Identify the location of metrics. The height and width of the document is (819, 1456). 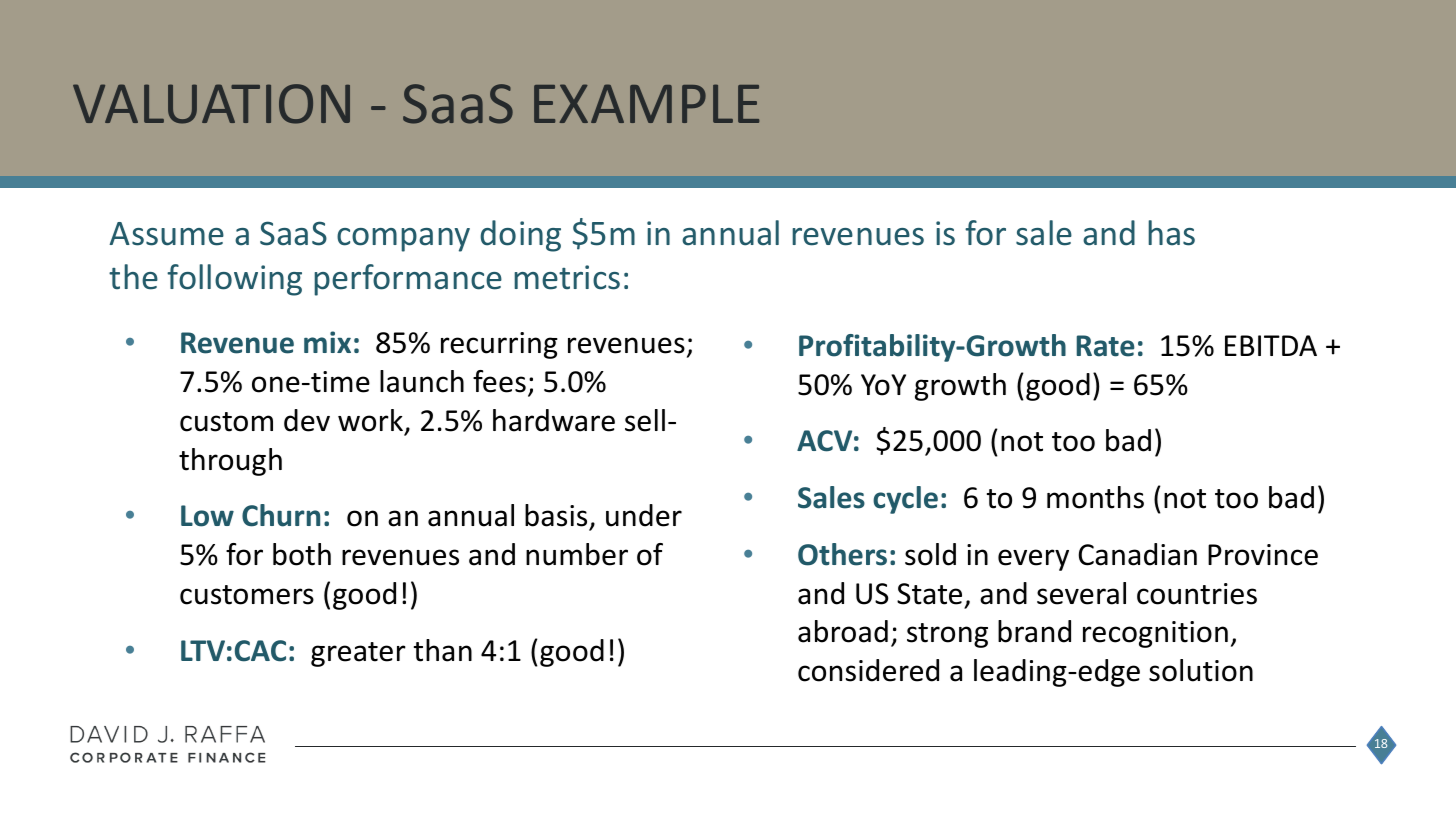
(567, 277).
